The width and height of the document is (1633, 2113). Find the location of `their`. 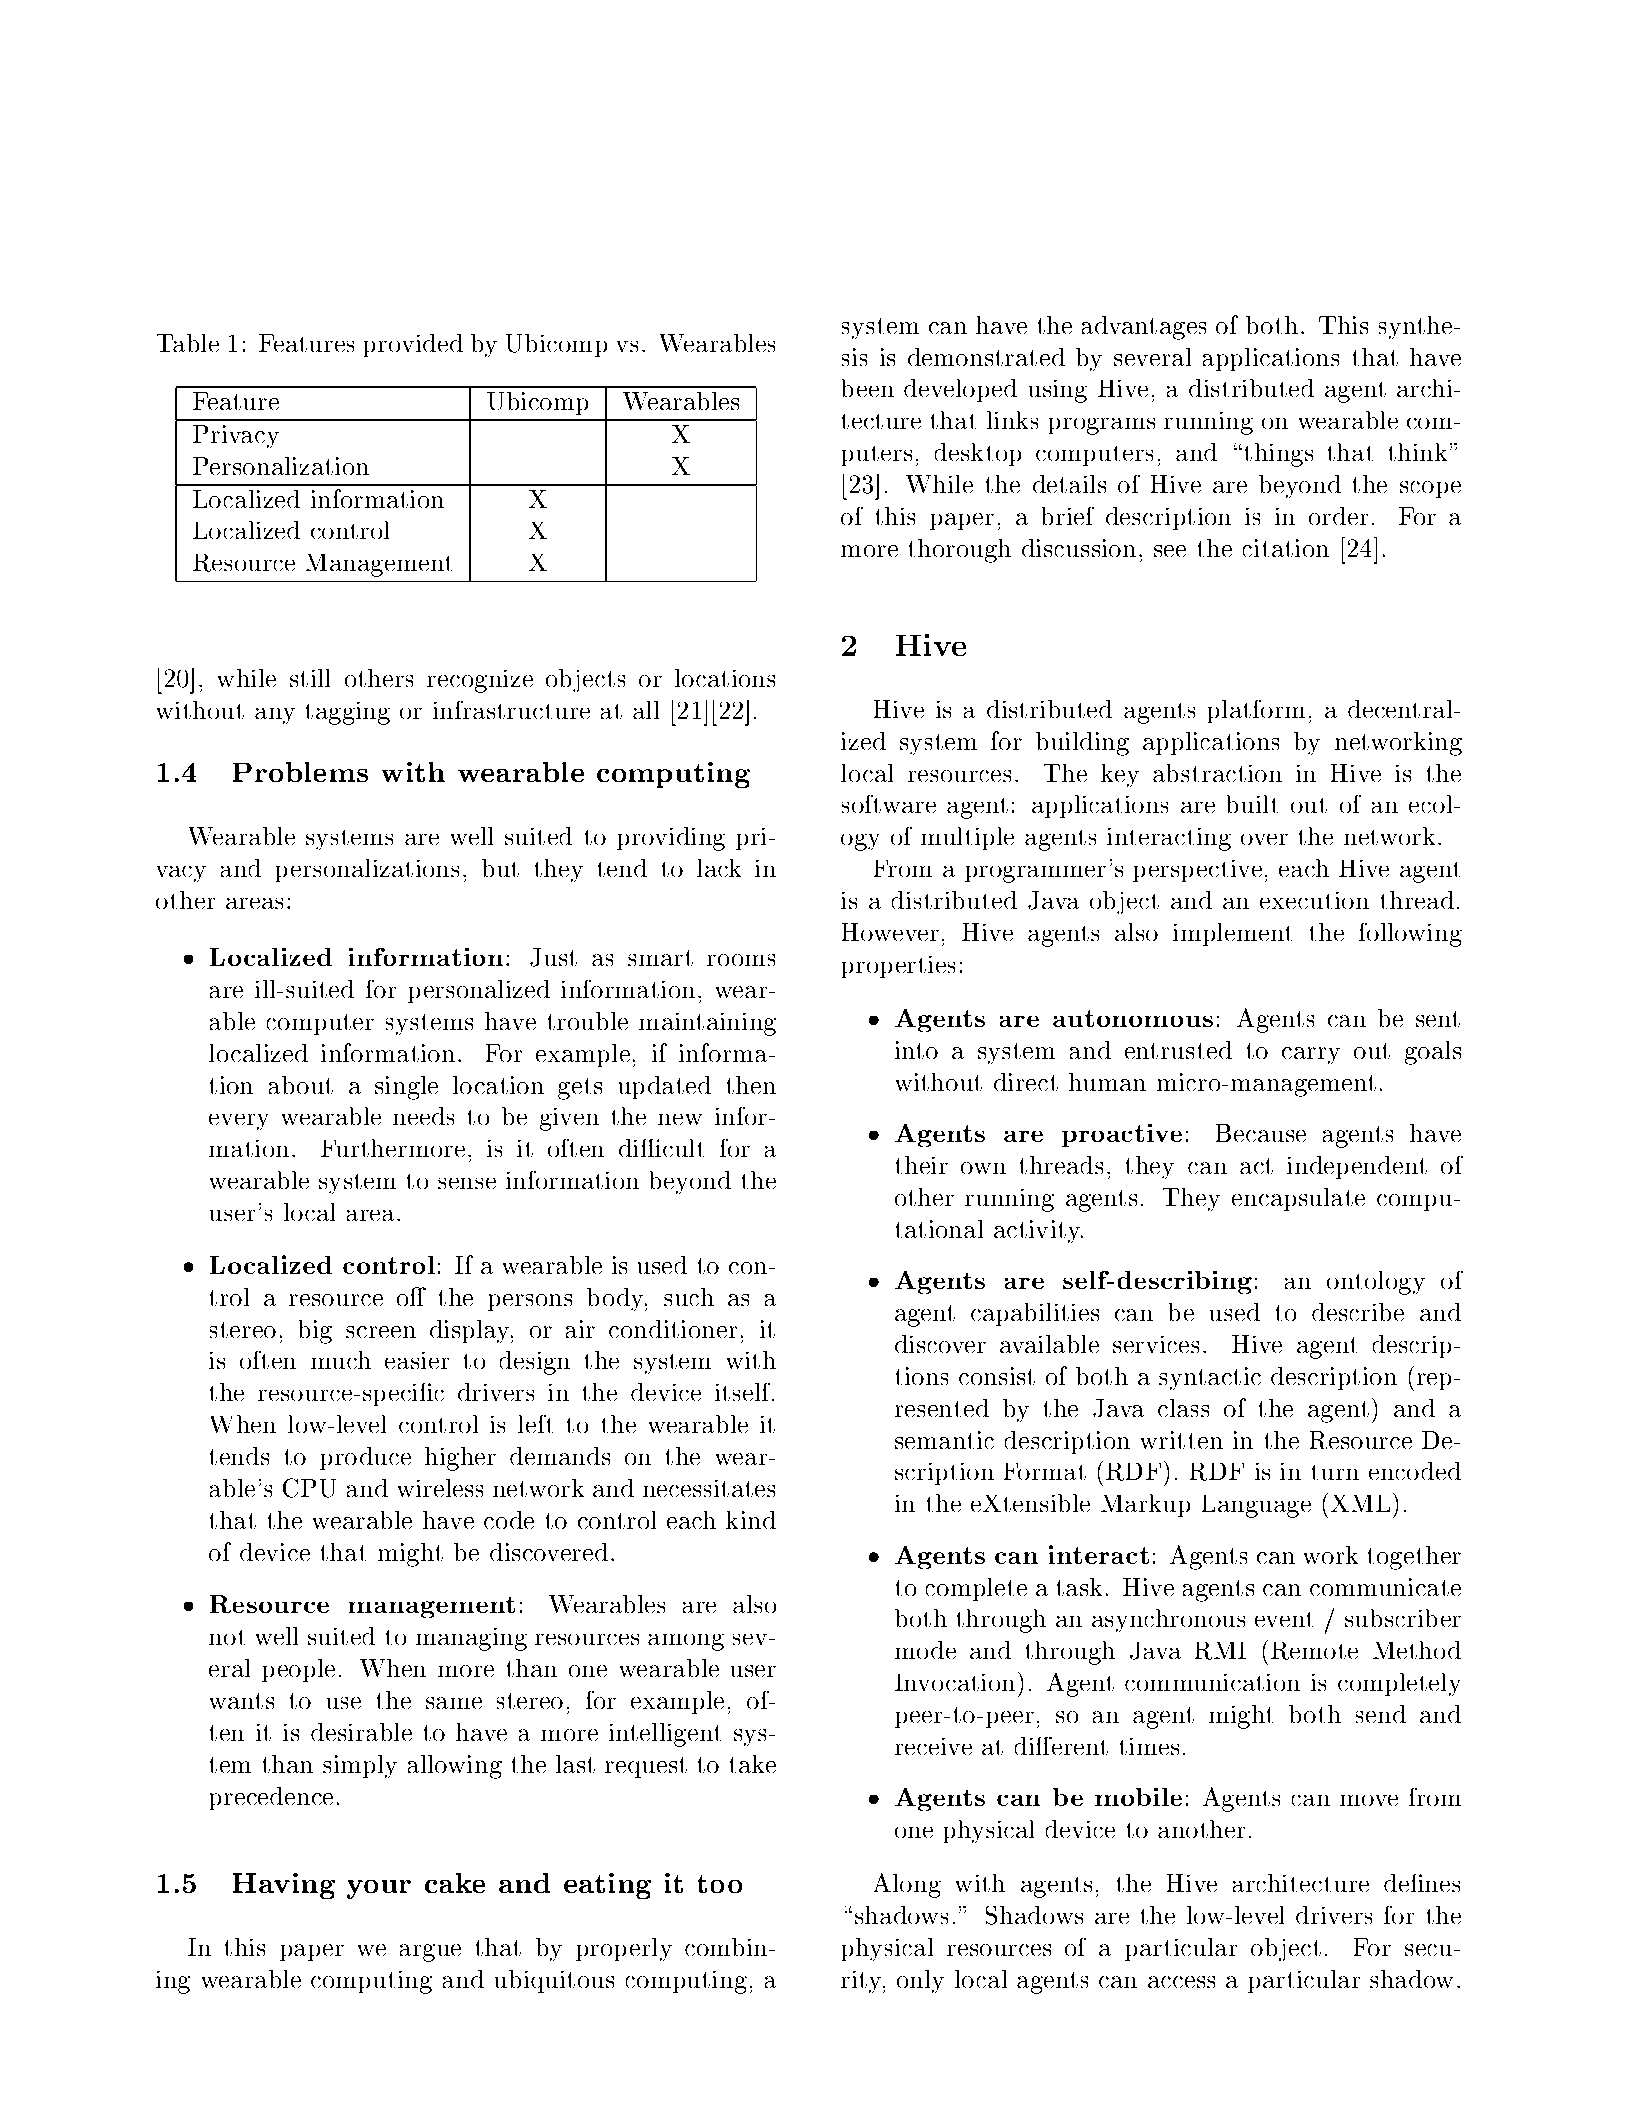

their is located at coordinates (922, 1165).
